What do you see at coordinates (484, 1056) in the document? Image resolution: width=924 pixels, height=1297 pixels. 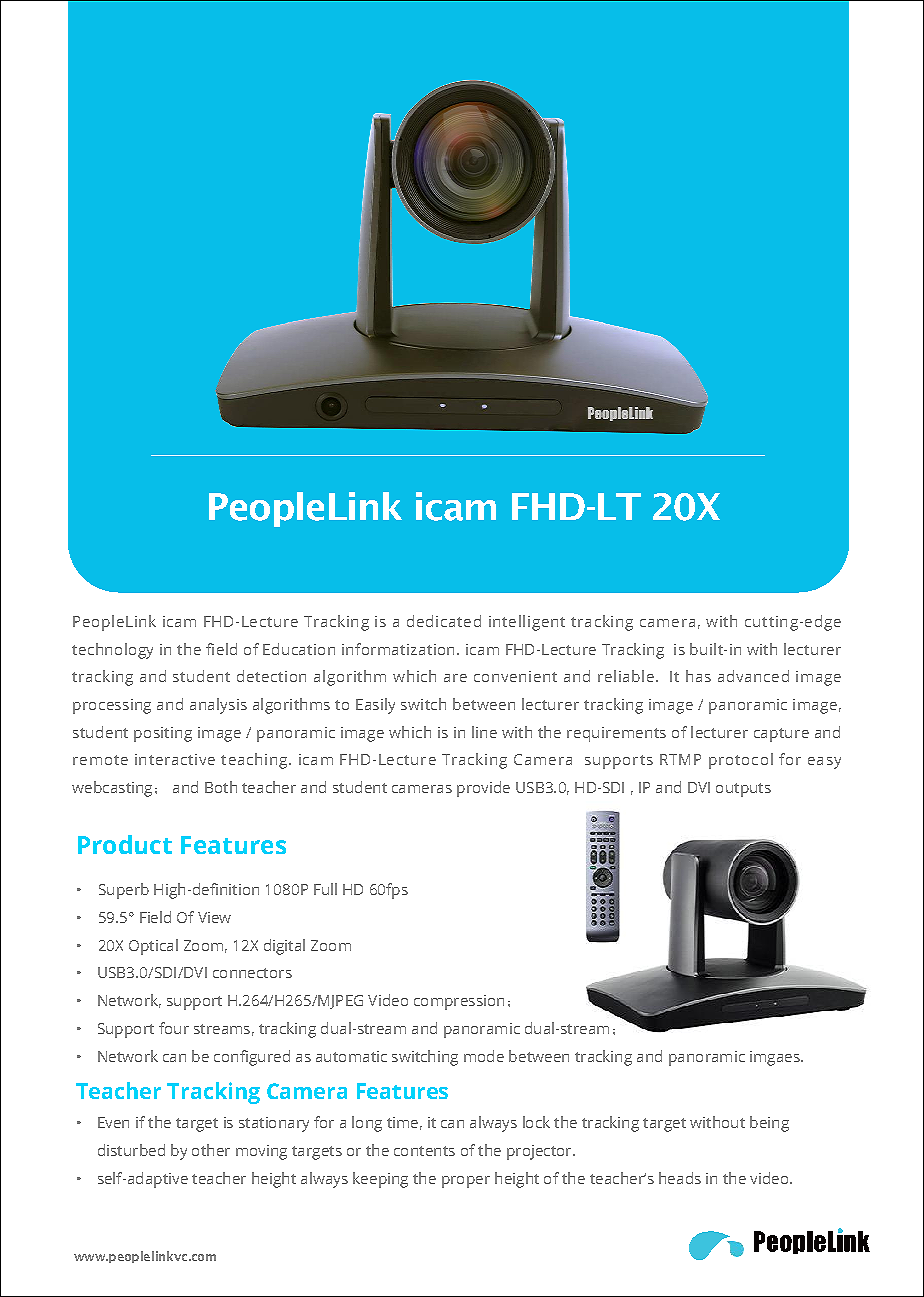 I see `mode` at bounding box center [484, 1056].
